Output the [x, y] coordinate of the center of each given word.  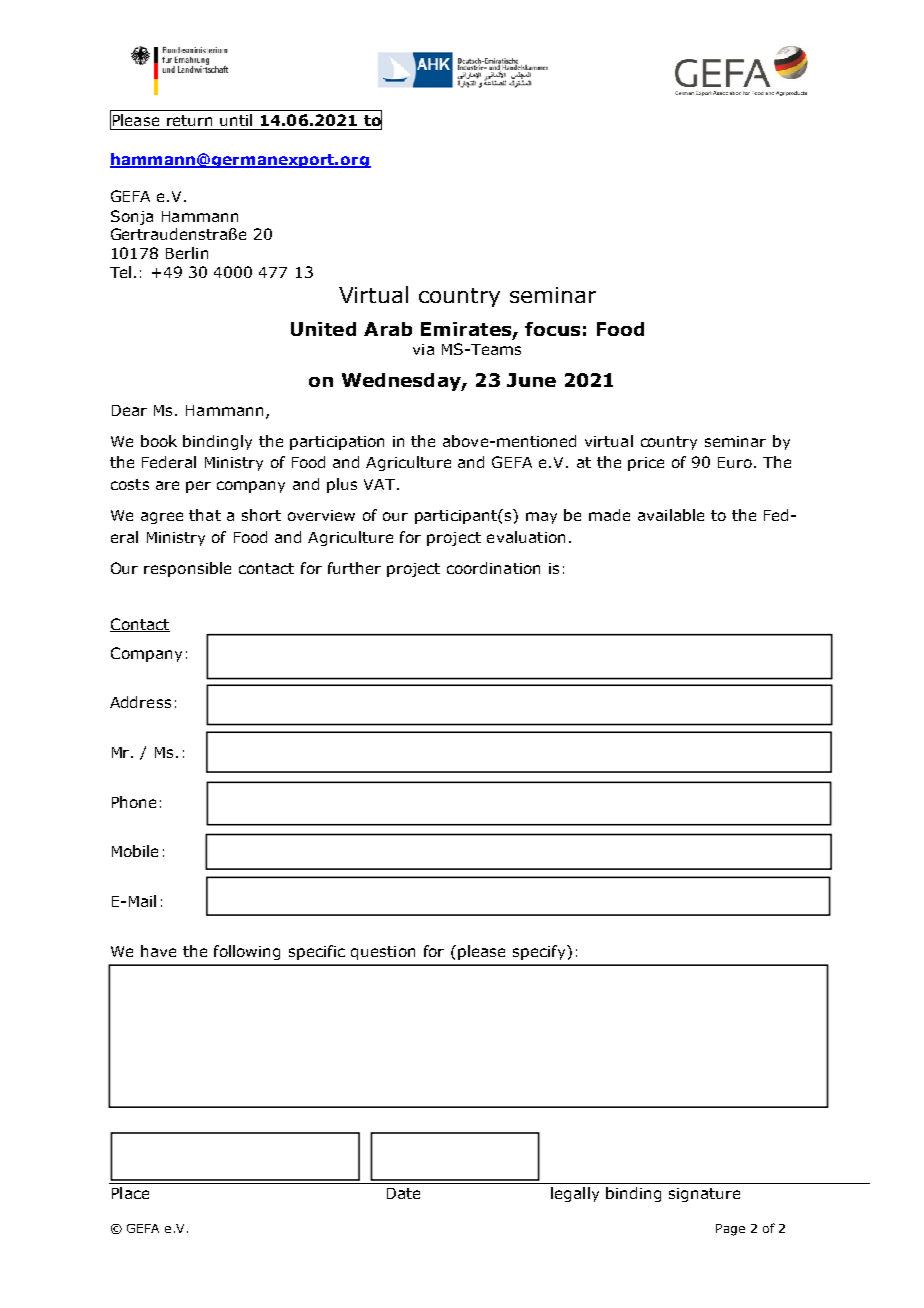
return [189, 120]
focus [552, 329]
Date [403, 1193]
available [671, 515]
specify [540, 952]
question [383, 953]
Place [130, 1193]
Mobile [135, 851]
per [198, 487]
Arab [388, 329]
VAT [379, 484]
